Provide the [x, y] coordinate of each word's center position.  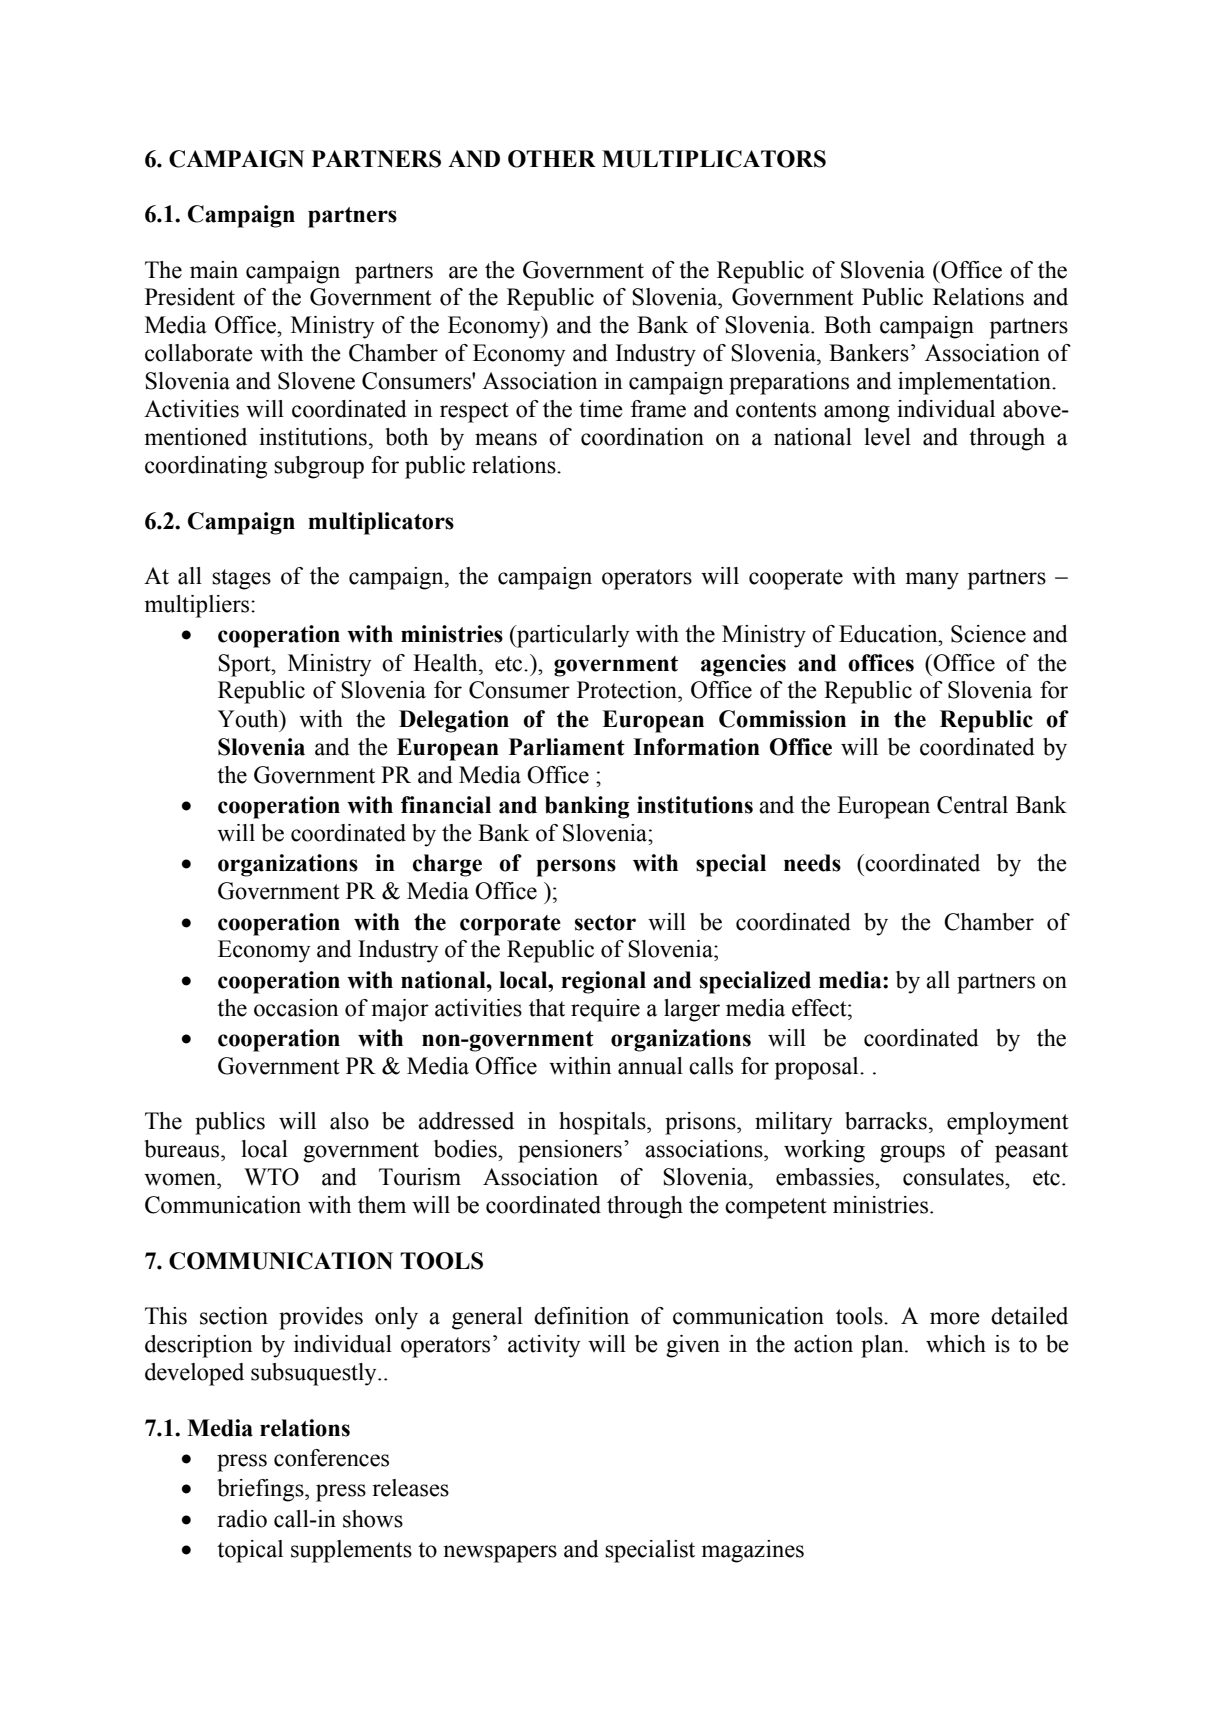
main [214, 270]
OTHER [552, 159]
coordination [642, 437]
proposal [818, 1068]
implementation [976, 383]
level [888, 437]
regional [603, 982]
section [234, 1316]
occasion [296, 1008]
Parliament [567, 747]
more [955, 1318]
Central [972, 805]
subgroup [319, 467]
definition [581, 1316]
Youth [249, 719]
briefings [261, 1490]
